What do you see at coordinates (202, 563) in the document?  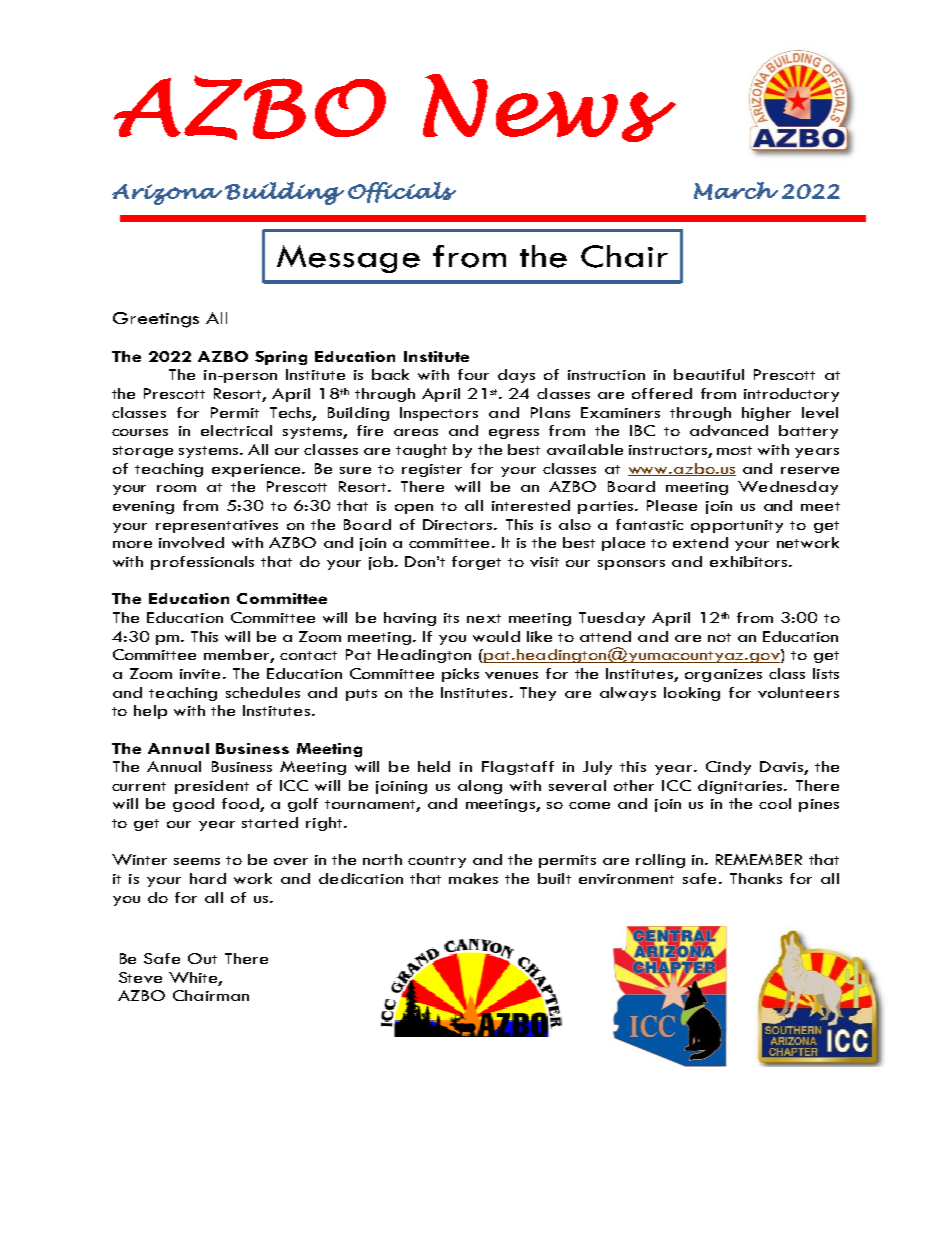 I see `professionals` at bounding box center [202, 563].
